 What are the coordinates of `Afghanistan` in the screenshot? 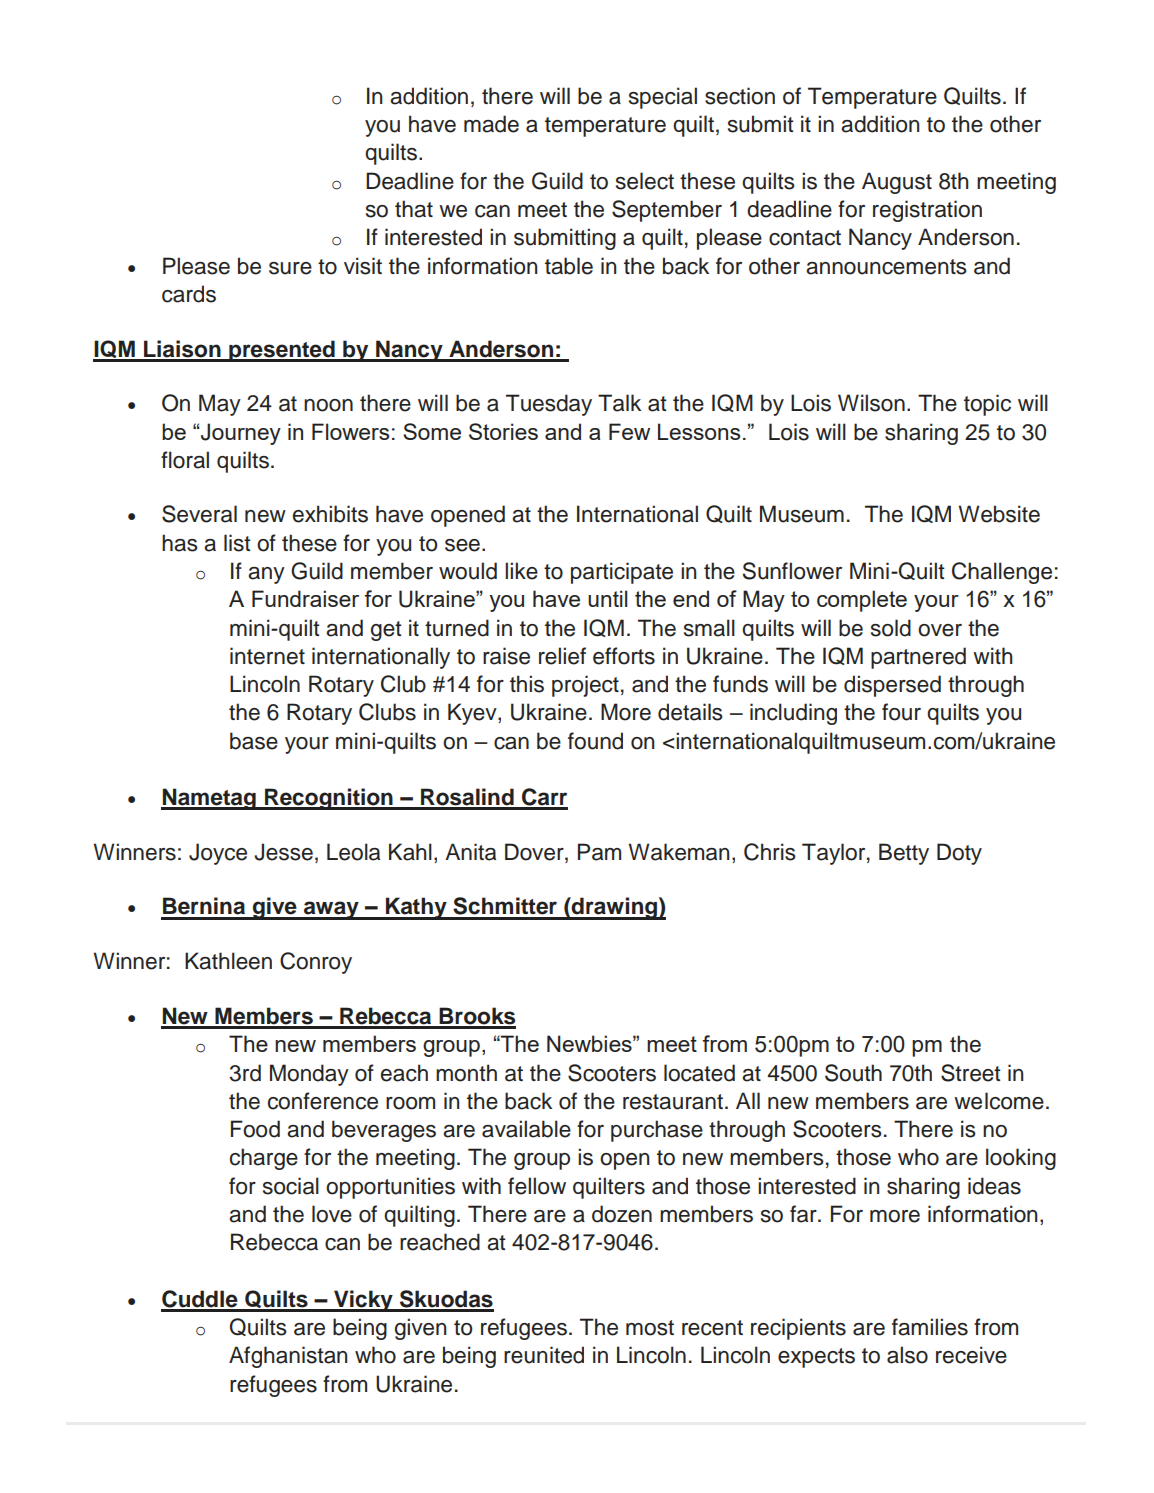 It's located at (288, 1357).
